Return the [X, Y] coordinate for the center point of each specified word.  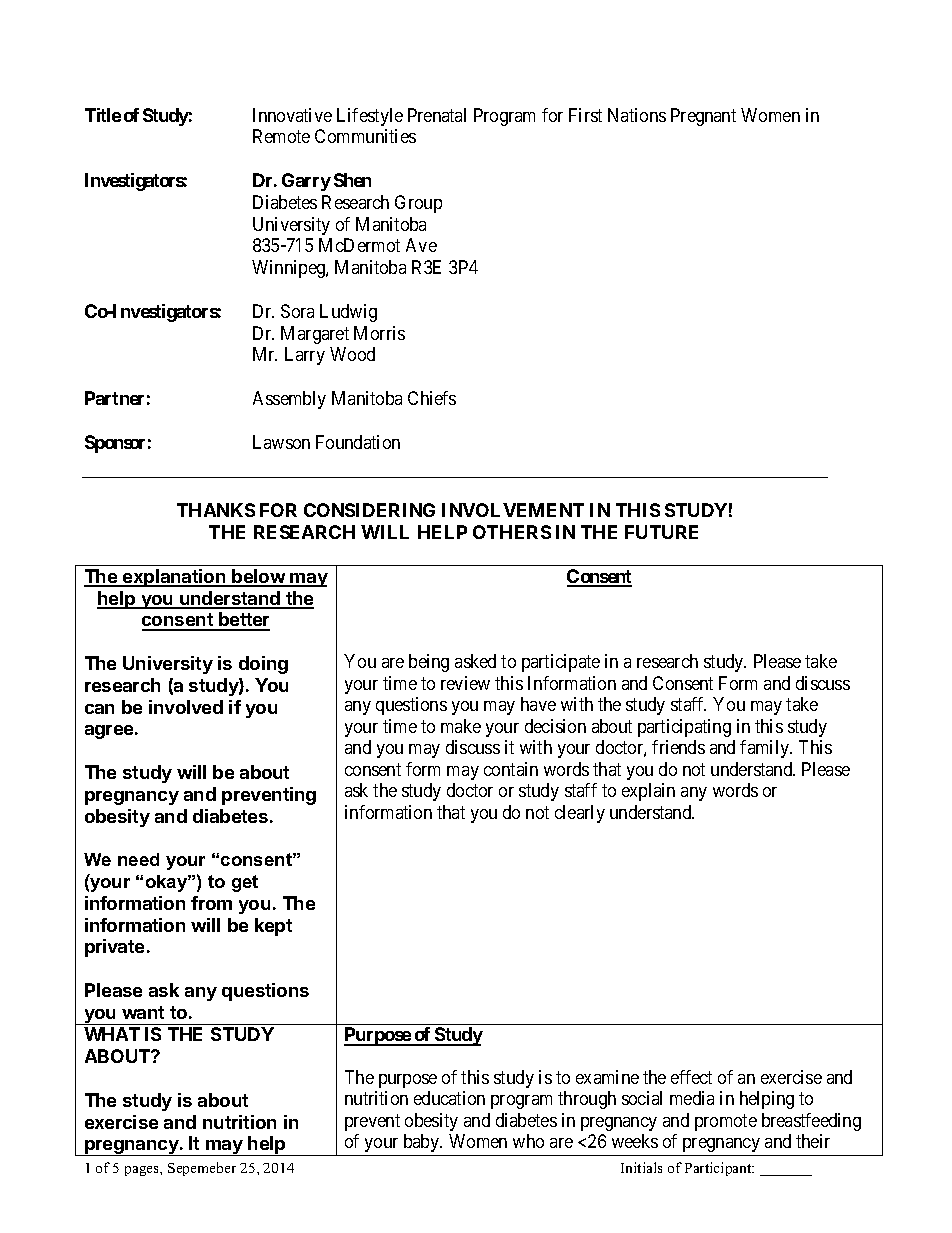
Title [103, 115]
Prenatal [437, 115]
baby [423, 1143]
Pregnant [703, 117]
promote [726, 1122]
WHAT [112, 1034]
